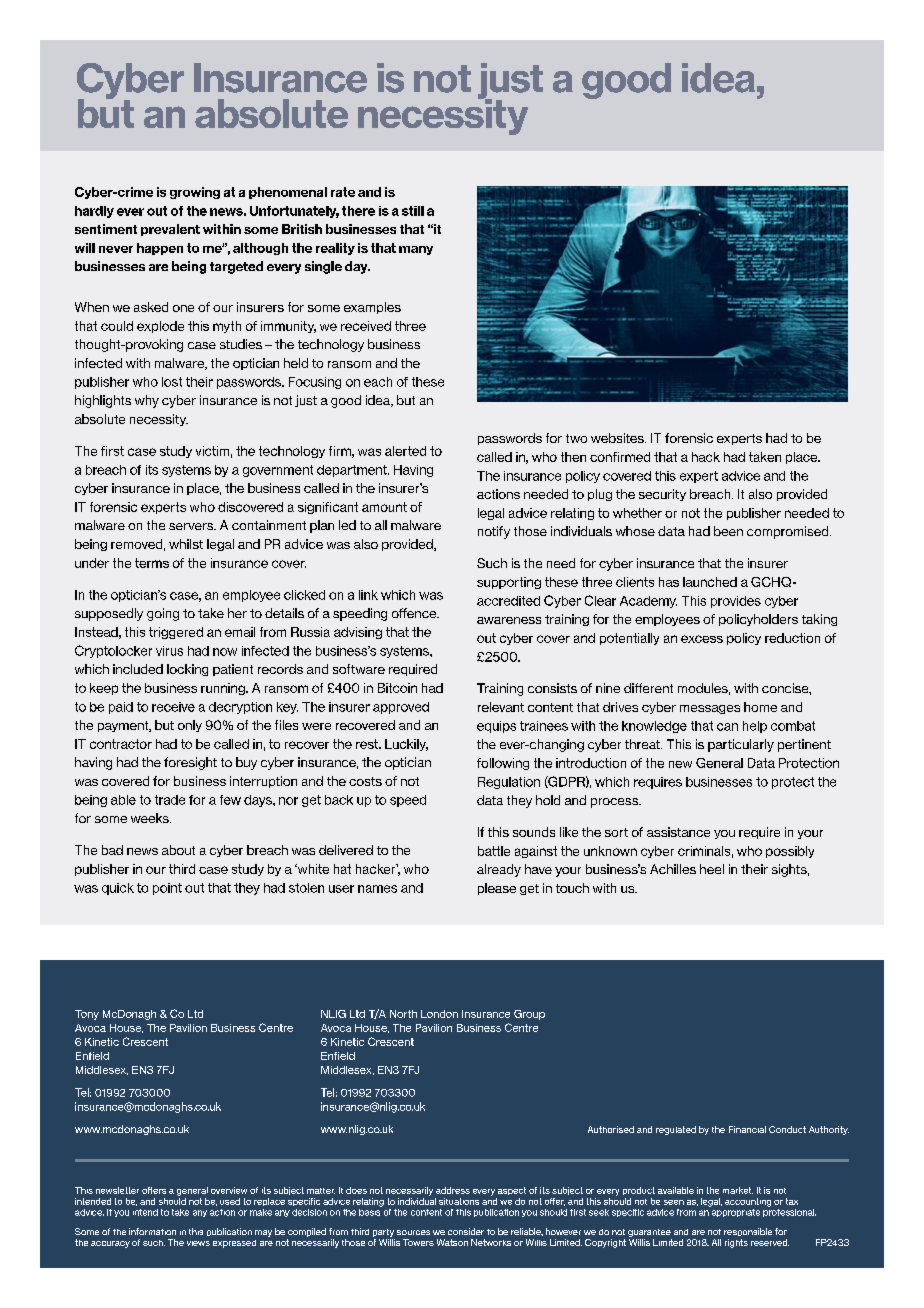 The width and height of the document is (924, 1308). What do you see at coordinates (413, 211) in the document?
I see `still` at bounding box center [413, 211].
